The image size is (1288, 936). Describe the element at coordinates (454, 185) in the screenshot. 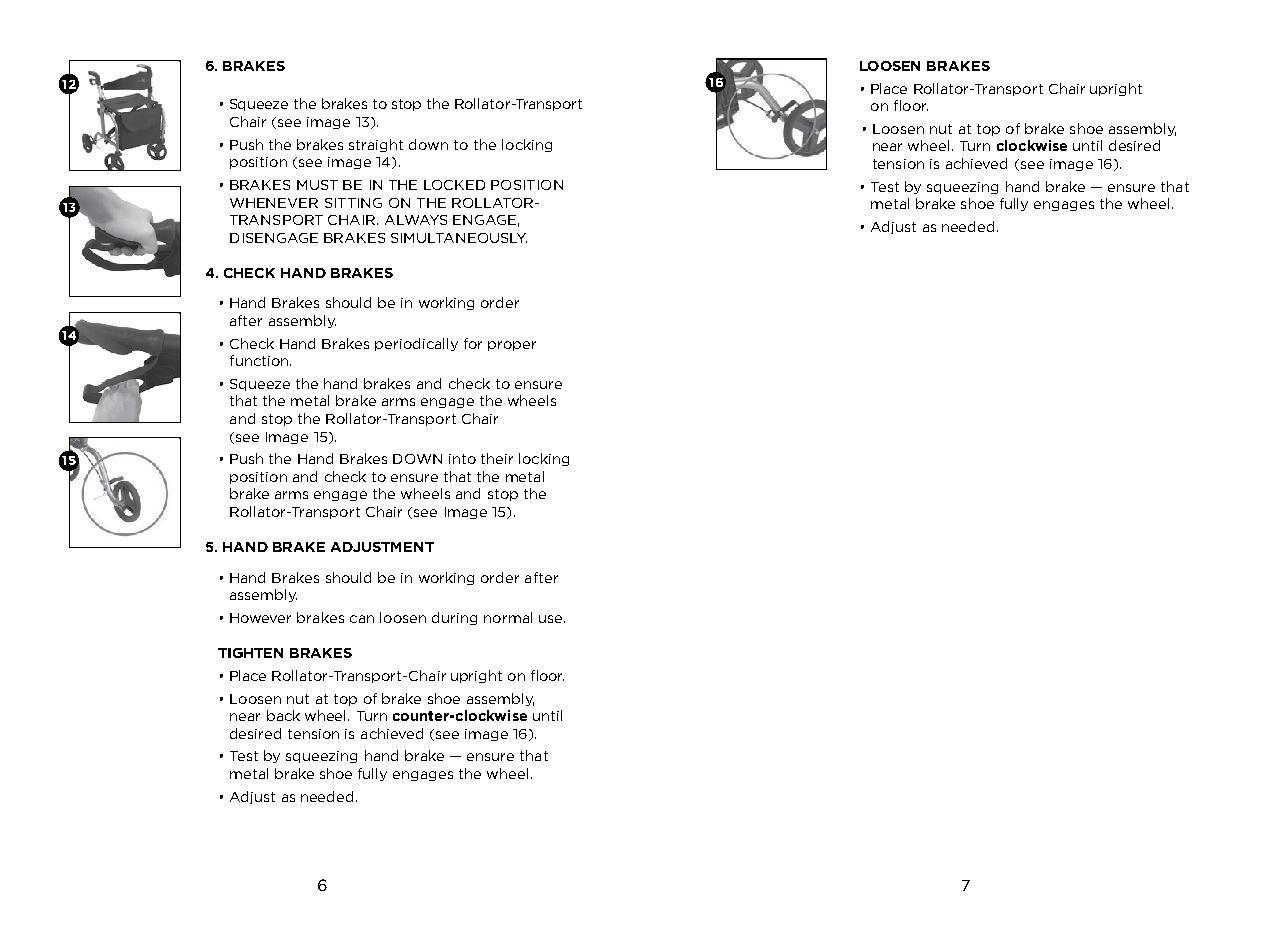

I see `LOCKED` at that location.
